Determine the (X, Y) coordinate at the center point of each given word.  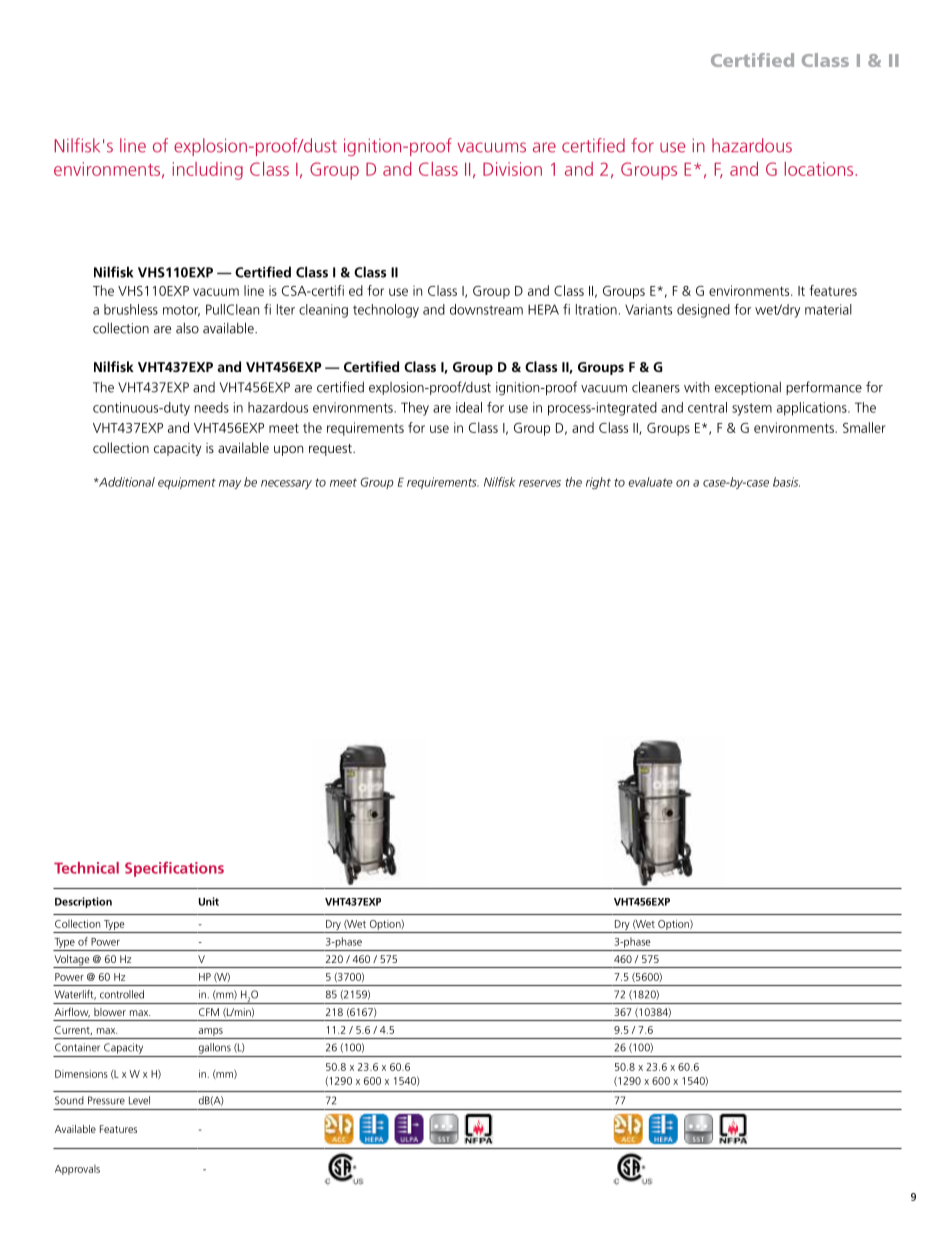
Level (139, 1100)
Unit (209, 901)
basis (786, 482)
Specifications (174, 869)
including (208, 171)
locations (820, 169)
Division (512, 169)
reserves (540, 483)
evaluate (650, 482)
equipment (187, 483)
